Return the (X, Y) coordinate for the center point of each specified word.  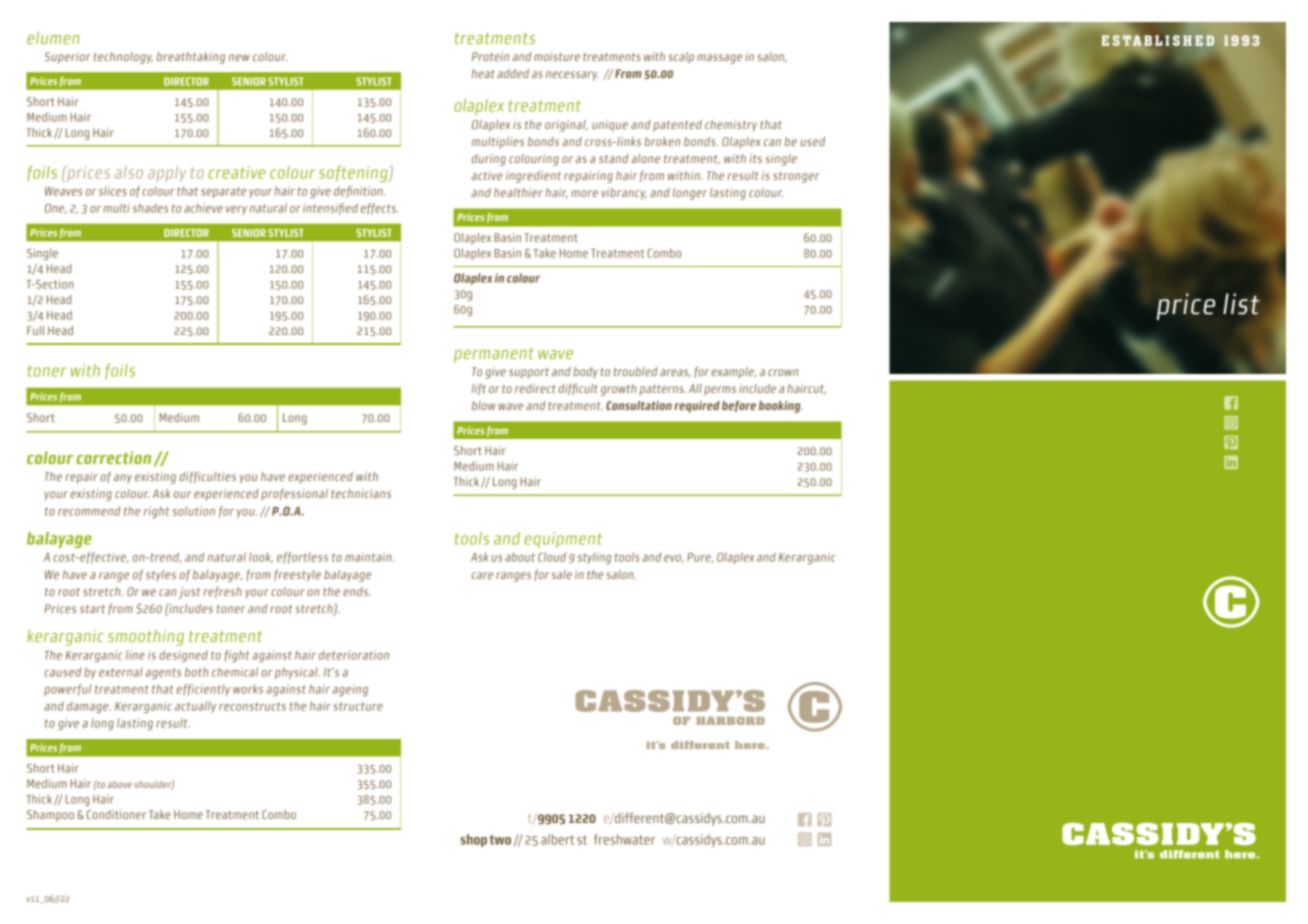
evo (674, 559)
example (734, 373)
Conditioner (116, 814)
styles (161, 576)
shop (473, 840)
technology (123, 58)
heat (483, 73)
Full (35, 330)
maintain (369, 557)
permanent (494, 355)
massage (719, 59)
